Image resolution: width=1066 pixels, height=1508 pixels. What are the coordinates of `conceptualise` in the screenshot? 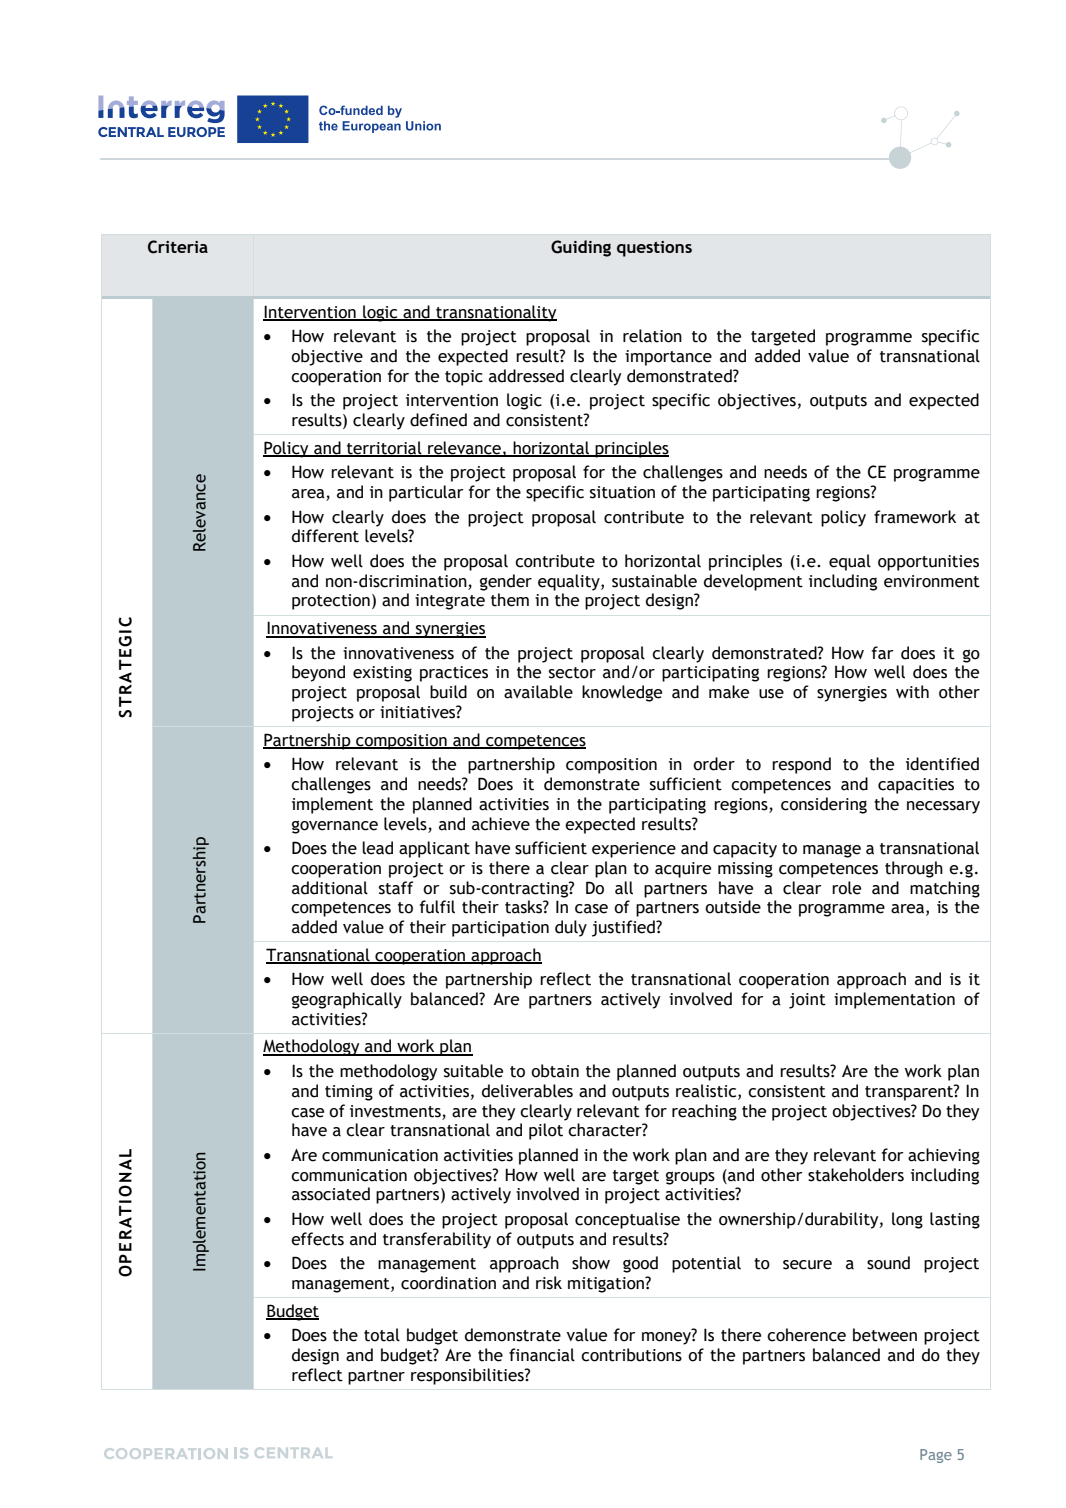 It's located at (627, 1220).
